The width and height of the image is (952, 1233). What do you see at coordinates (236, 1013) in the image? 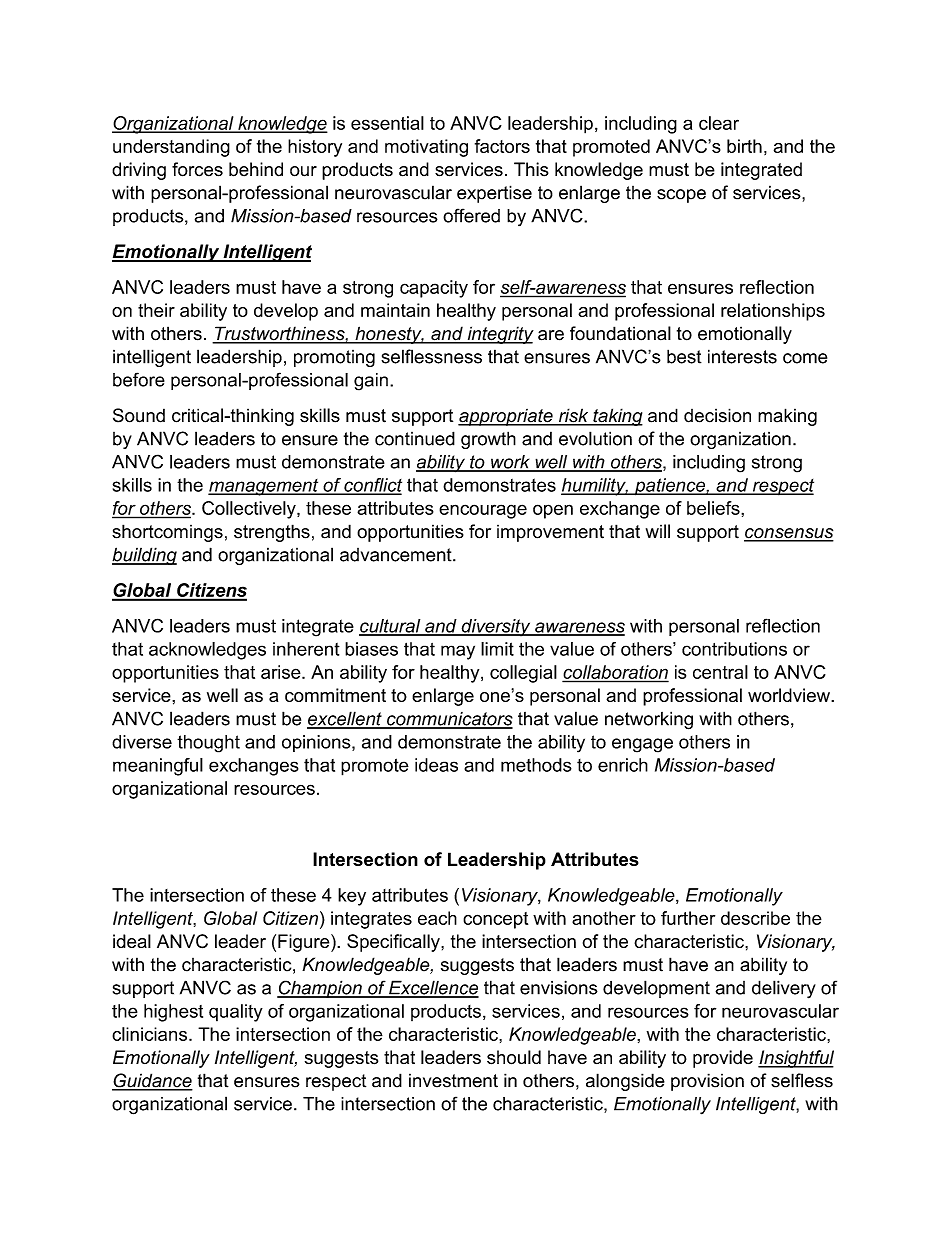
I see `quality` at bounding box center [236, 1013].
